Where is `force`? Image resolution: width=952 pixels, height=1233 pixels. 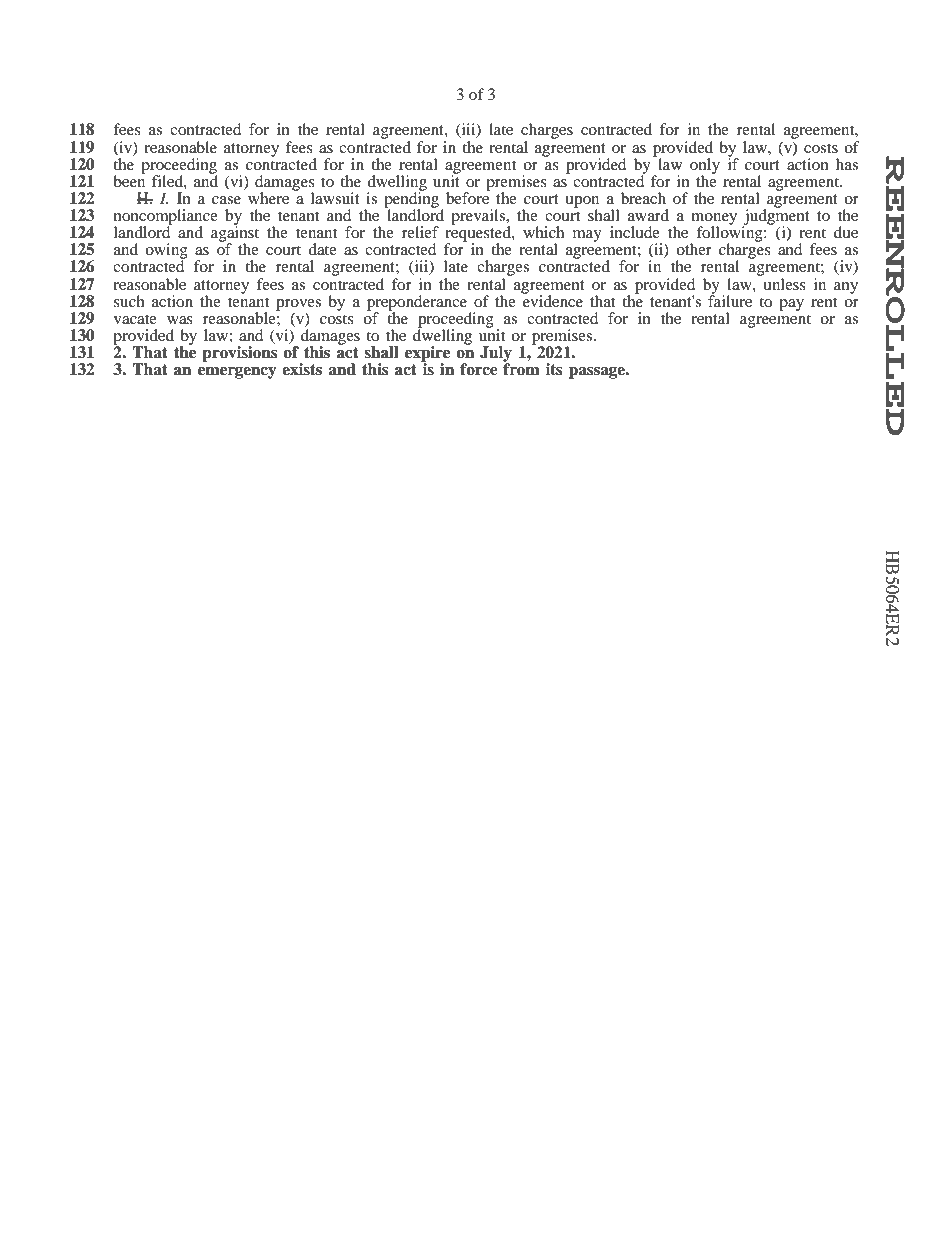
force is located at coordinates (479, 369).
